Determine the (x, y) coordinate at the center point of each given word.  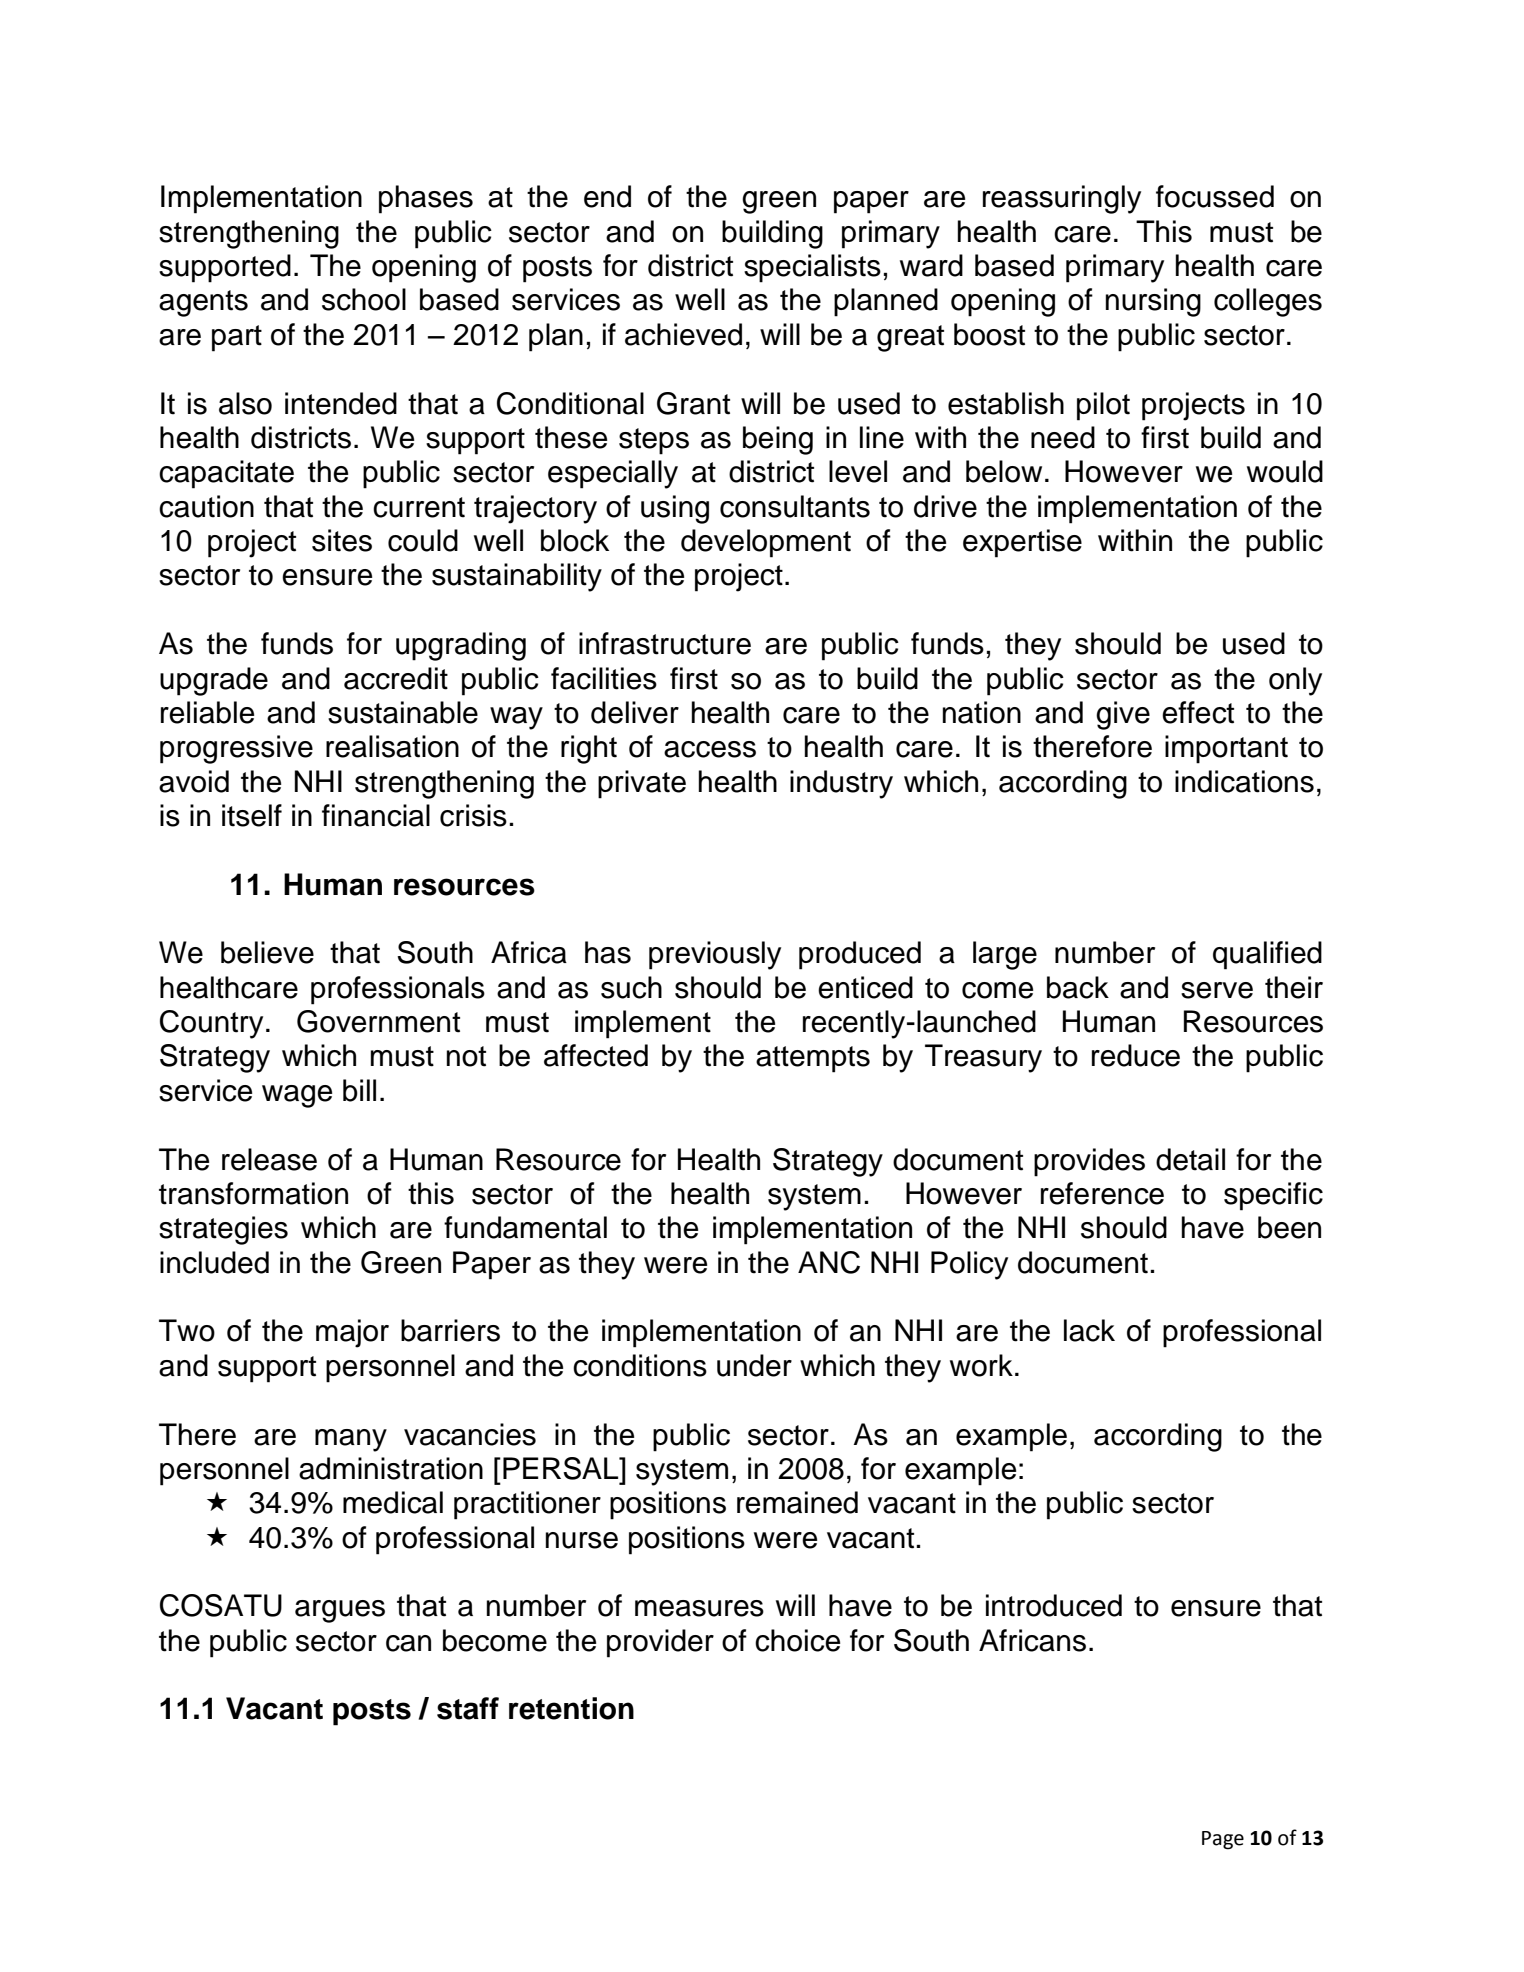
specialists (812, 268)
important (1226, 749)
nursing (1153, 302)
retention (571, 1708)
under (754, 1365)
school (364, 299)
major (352, 1333)
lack (1089, 1330)
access (710, 749)
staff (468, 1708)
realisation (392, 746)
